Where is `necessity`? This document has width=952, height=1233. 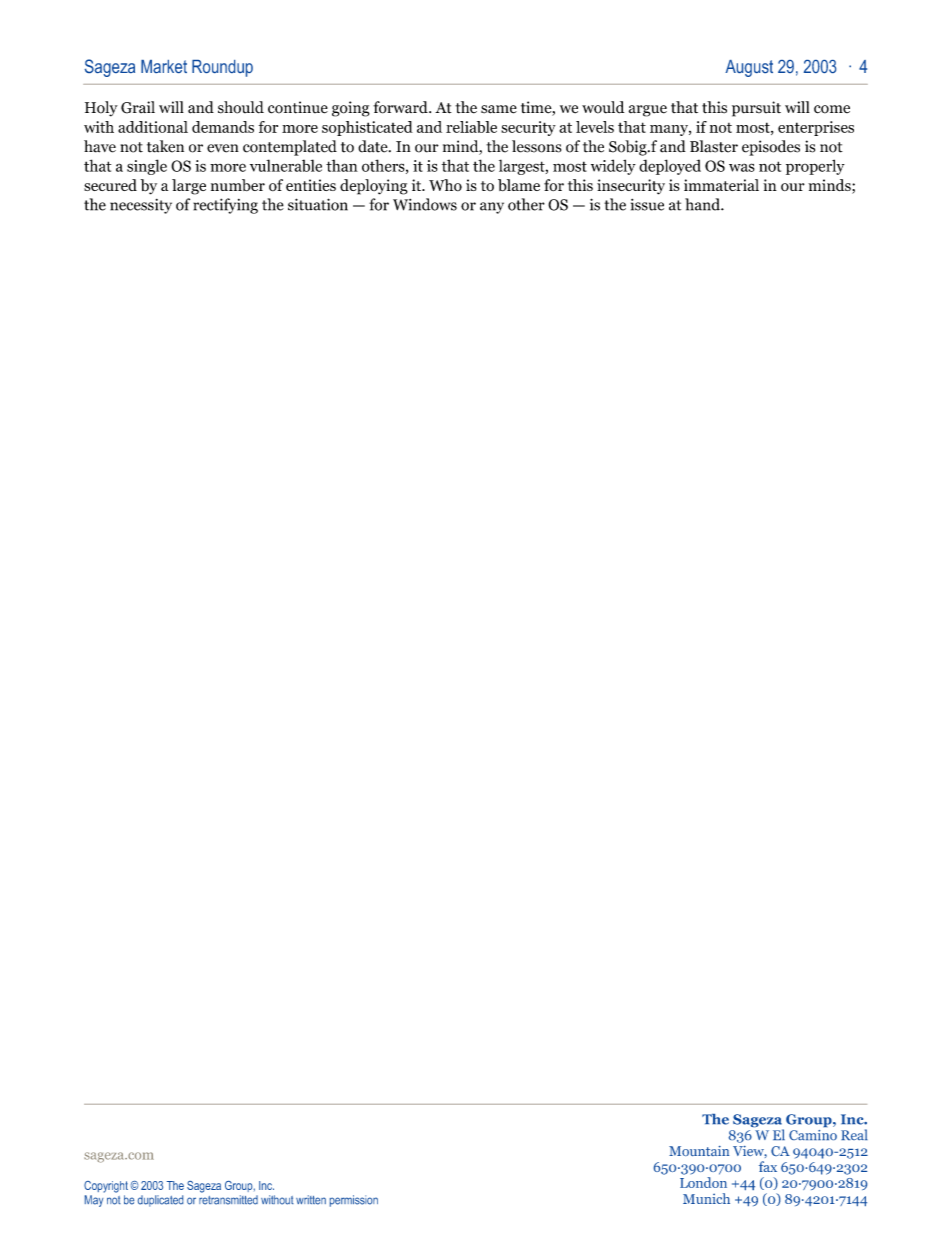
necessity is located at coordinates (141, 206).
